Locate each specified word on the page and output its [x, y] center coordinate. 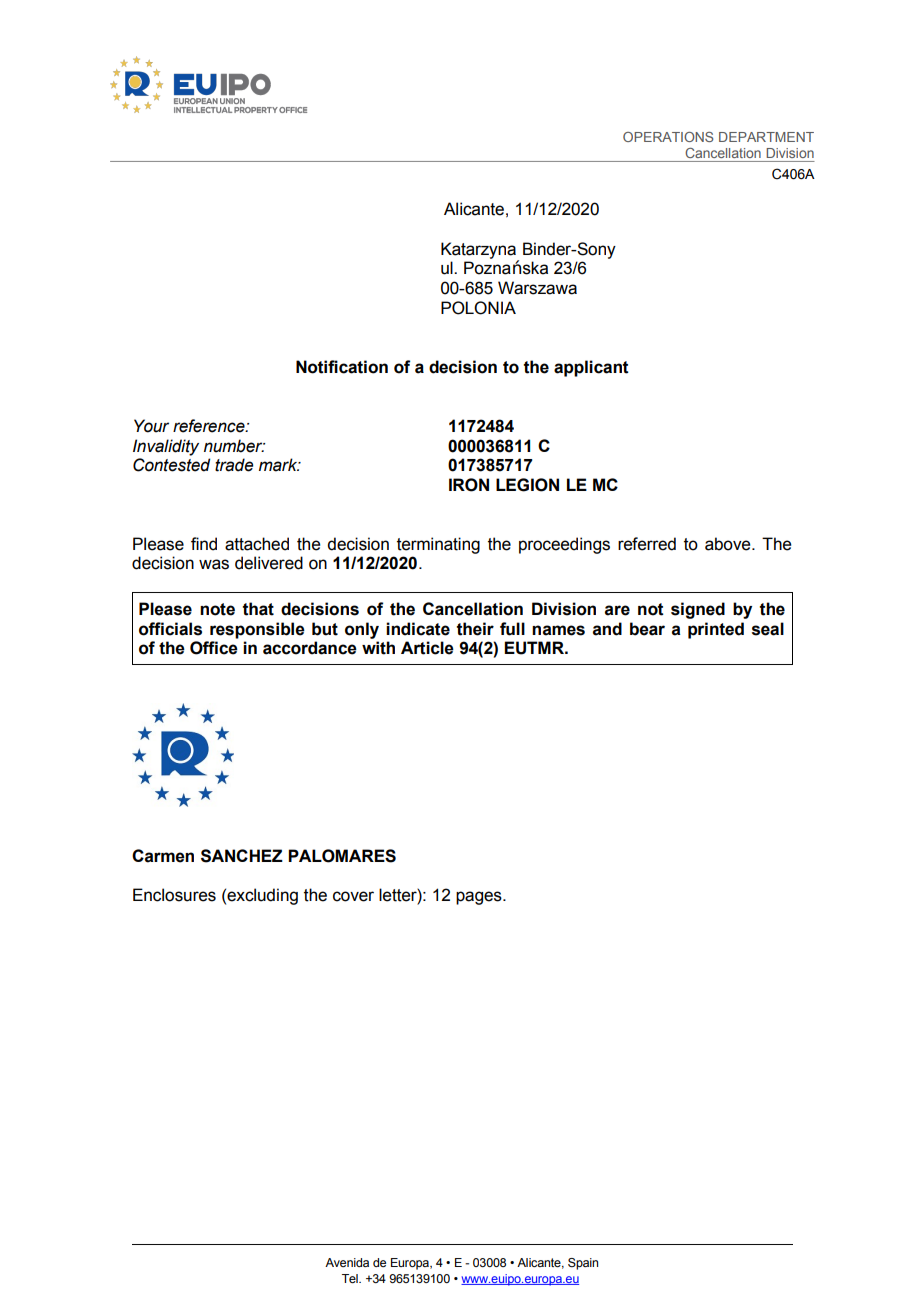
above [729, 544]
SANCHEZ [242, 856]
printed [716, 630]
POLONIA [478, 308]
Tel [351, 1278]
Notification [342, 367]
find [204, 544]
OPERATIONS [668, 137]
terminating [438, 545]
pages [480, 898]
